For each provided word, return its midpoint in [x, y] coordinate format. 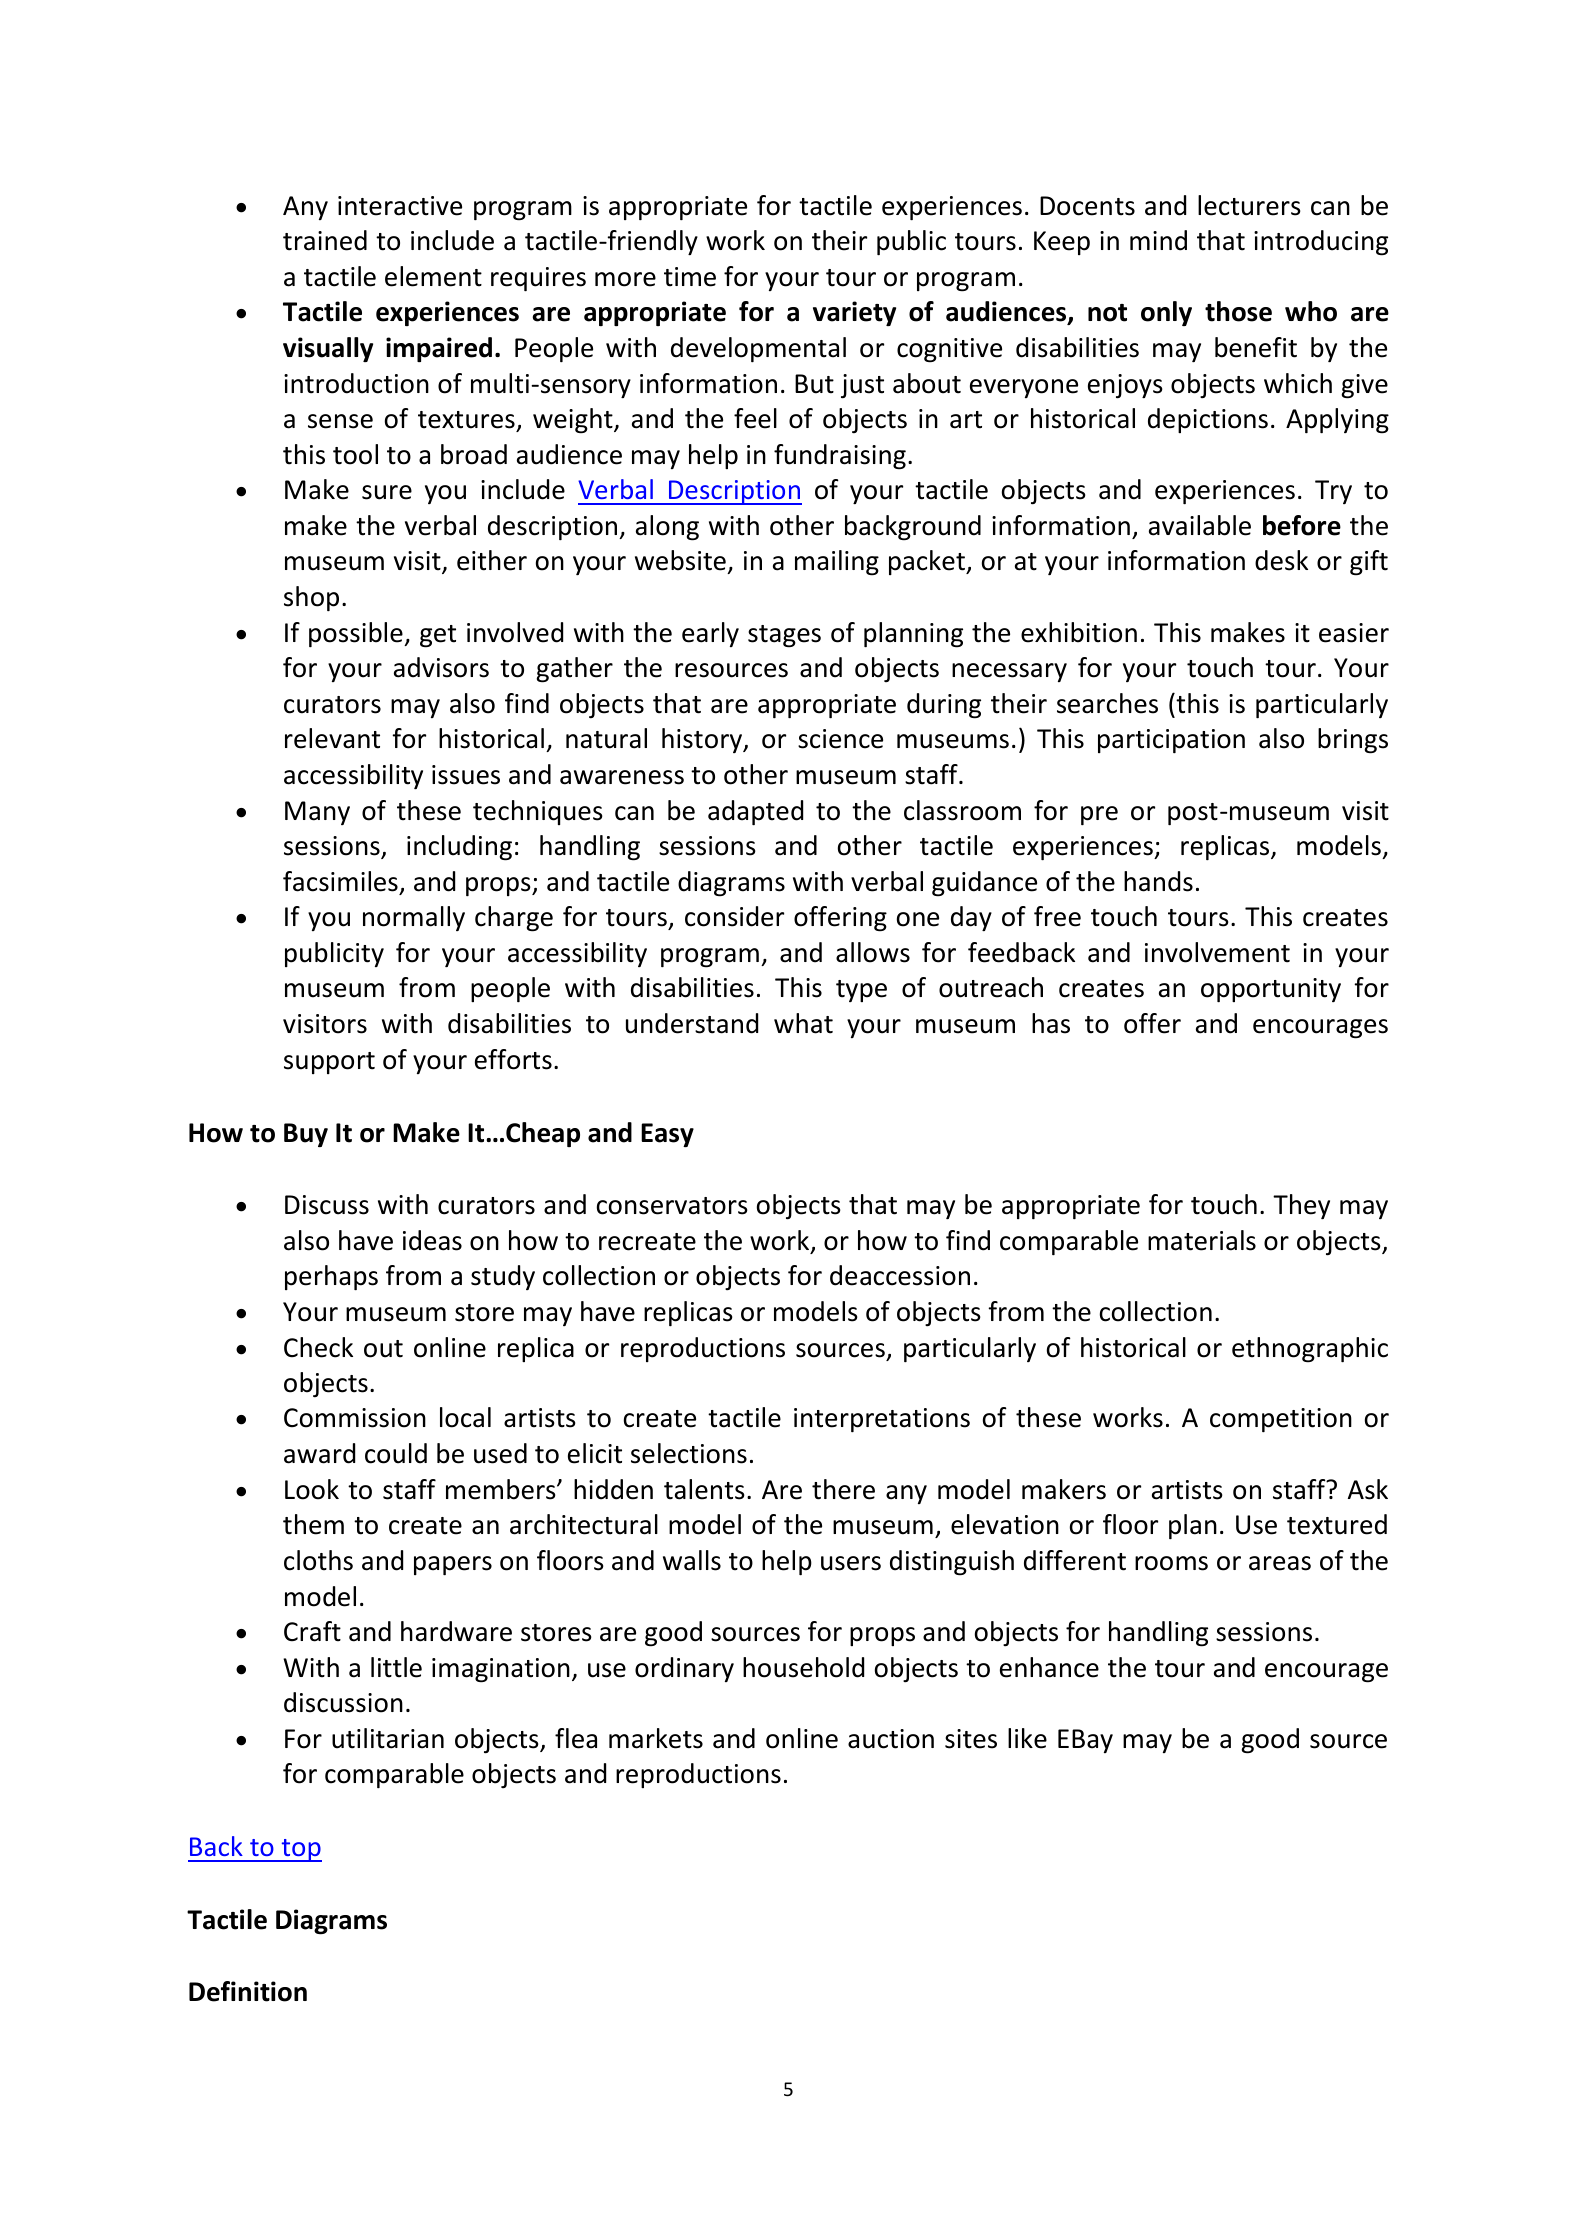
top [300, 1850]
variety [854, 313]
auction [891, 1739]
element [433, 276]
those [1238, 311]
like [1027, 1738]
